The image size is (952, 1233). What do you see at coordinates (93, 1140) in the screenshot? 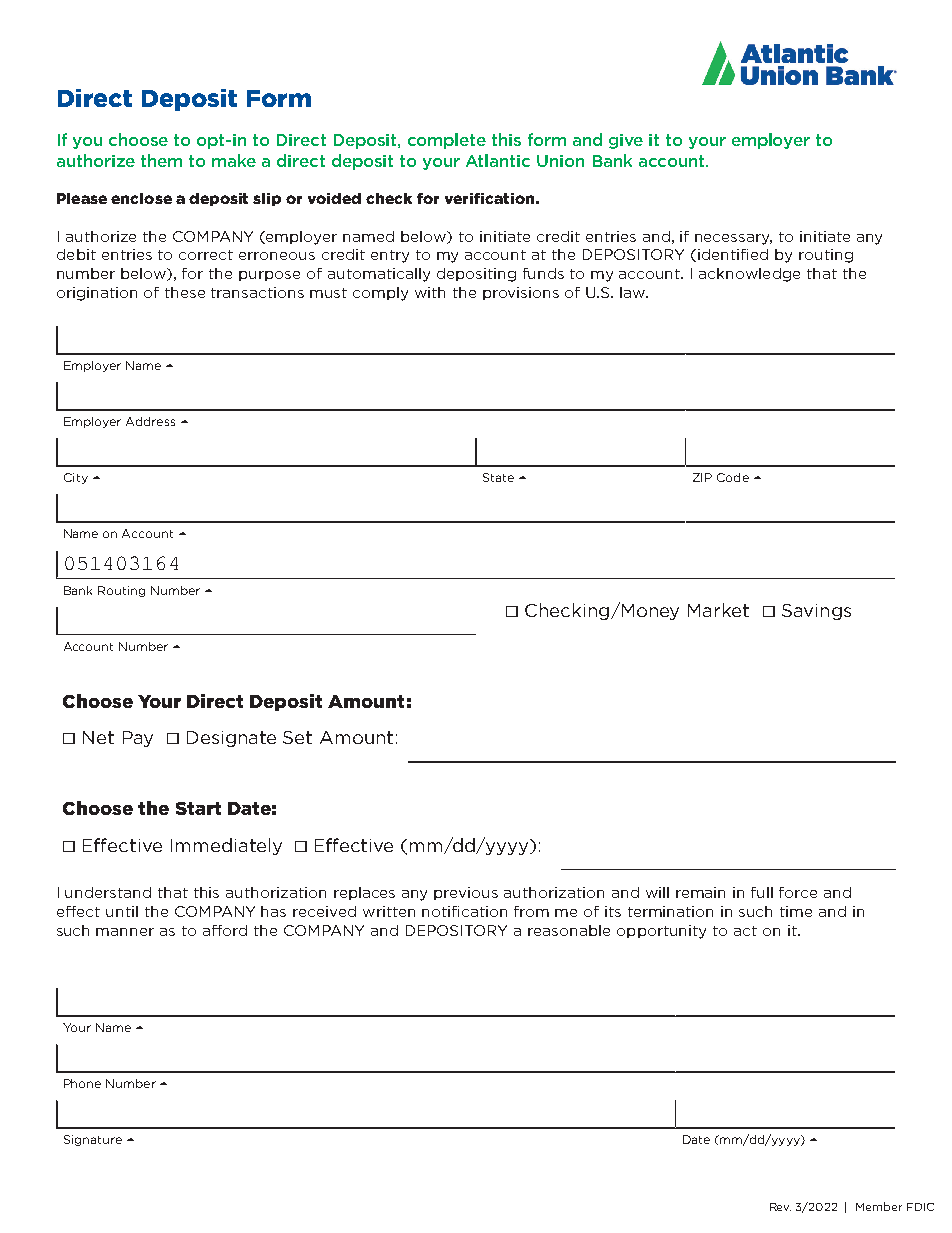
I see `Signature` at bounding box center [93, 1140].
